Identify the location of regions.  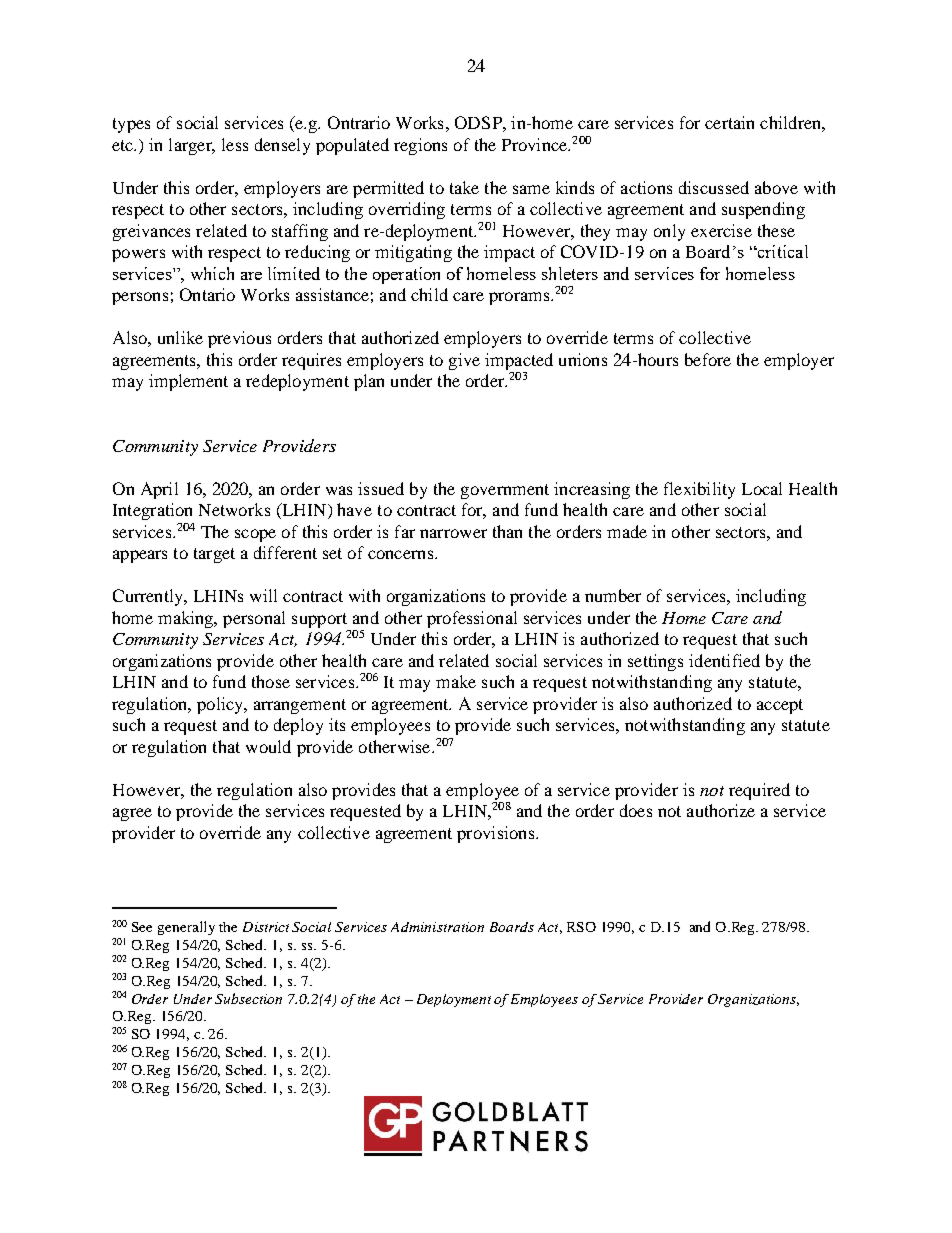
(420, 146).
